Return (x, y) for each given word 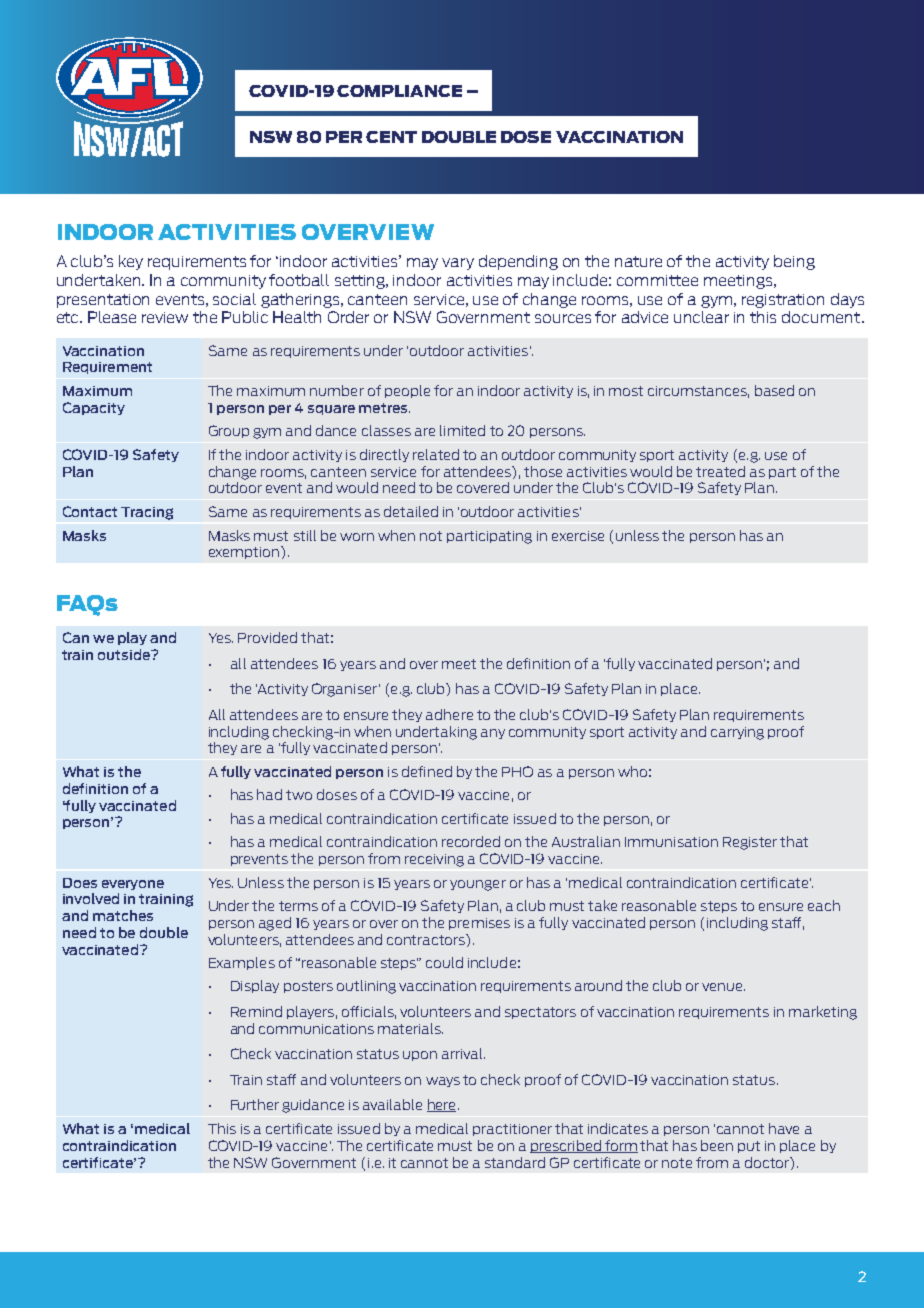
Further (255, 1104)
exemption (245, 552)
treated (720, 471)
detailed (411, 511)
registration (783, 301)
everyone (133, 885)
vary (458, 264)
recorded (471, 841)
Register (750, 843)
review (165, 317)
